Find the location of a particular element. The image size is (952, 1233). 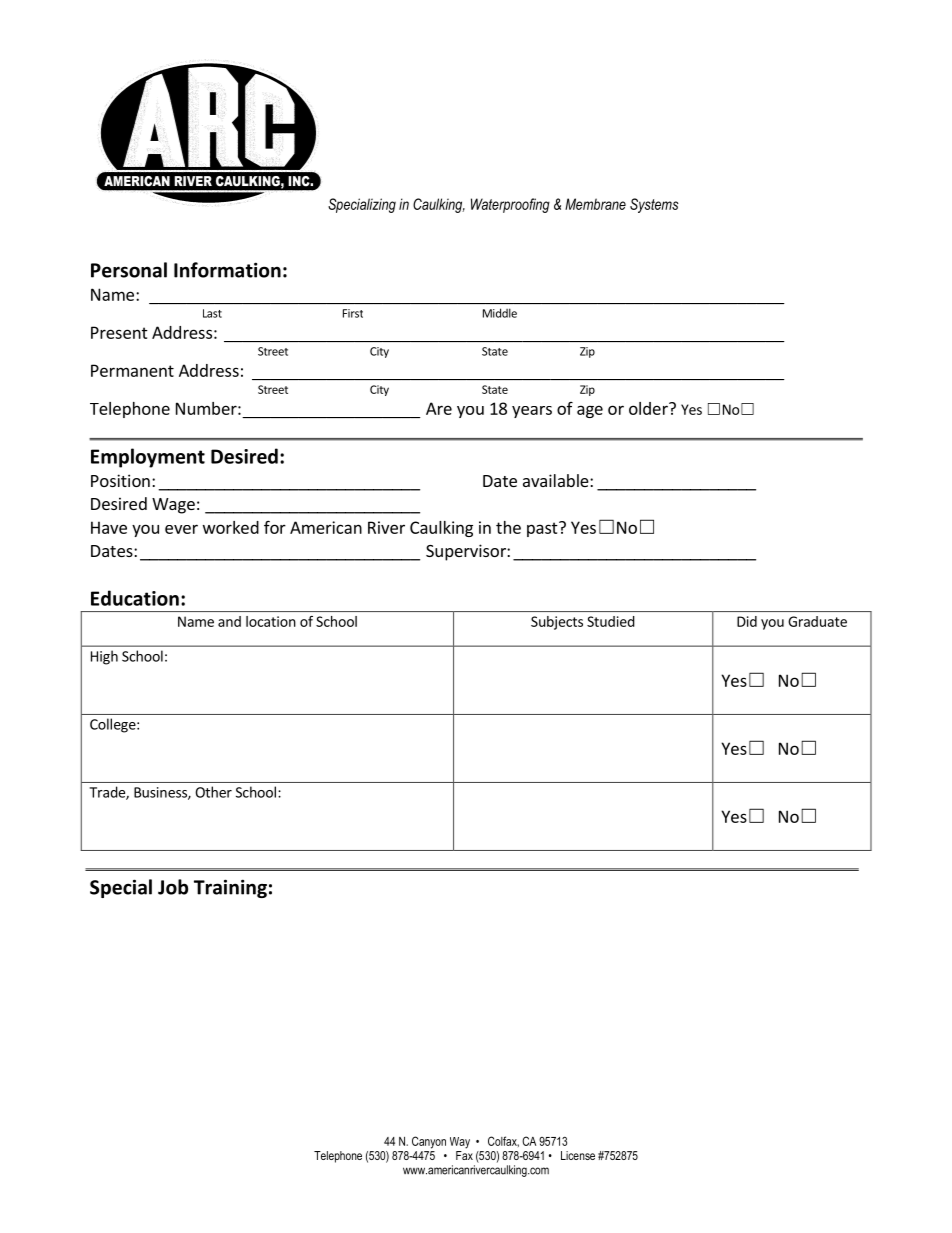

Did is located at coordinates (747, 621).
